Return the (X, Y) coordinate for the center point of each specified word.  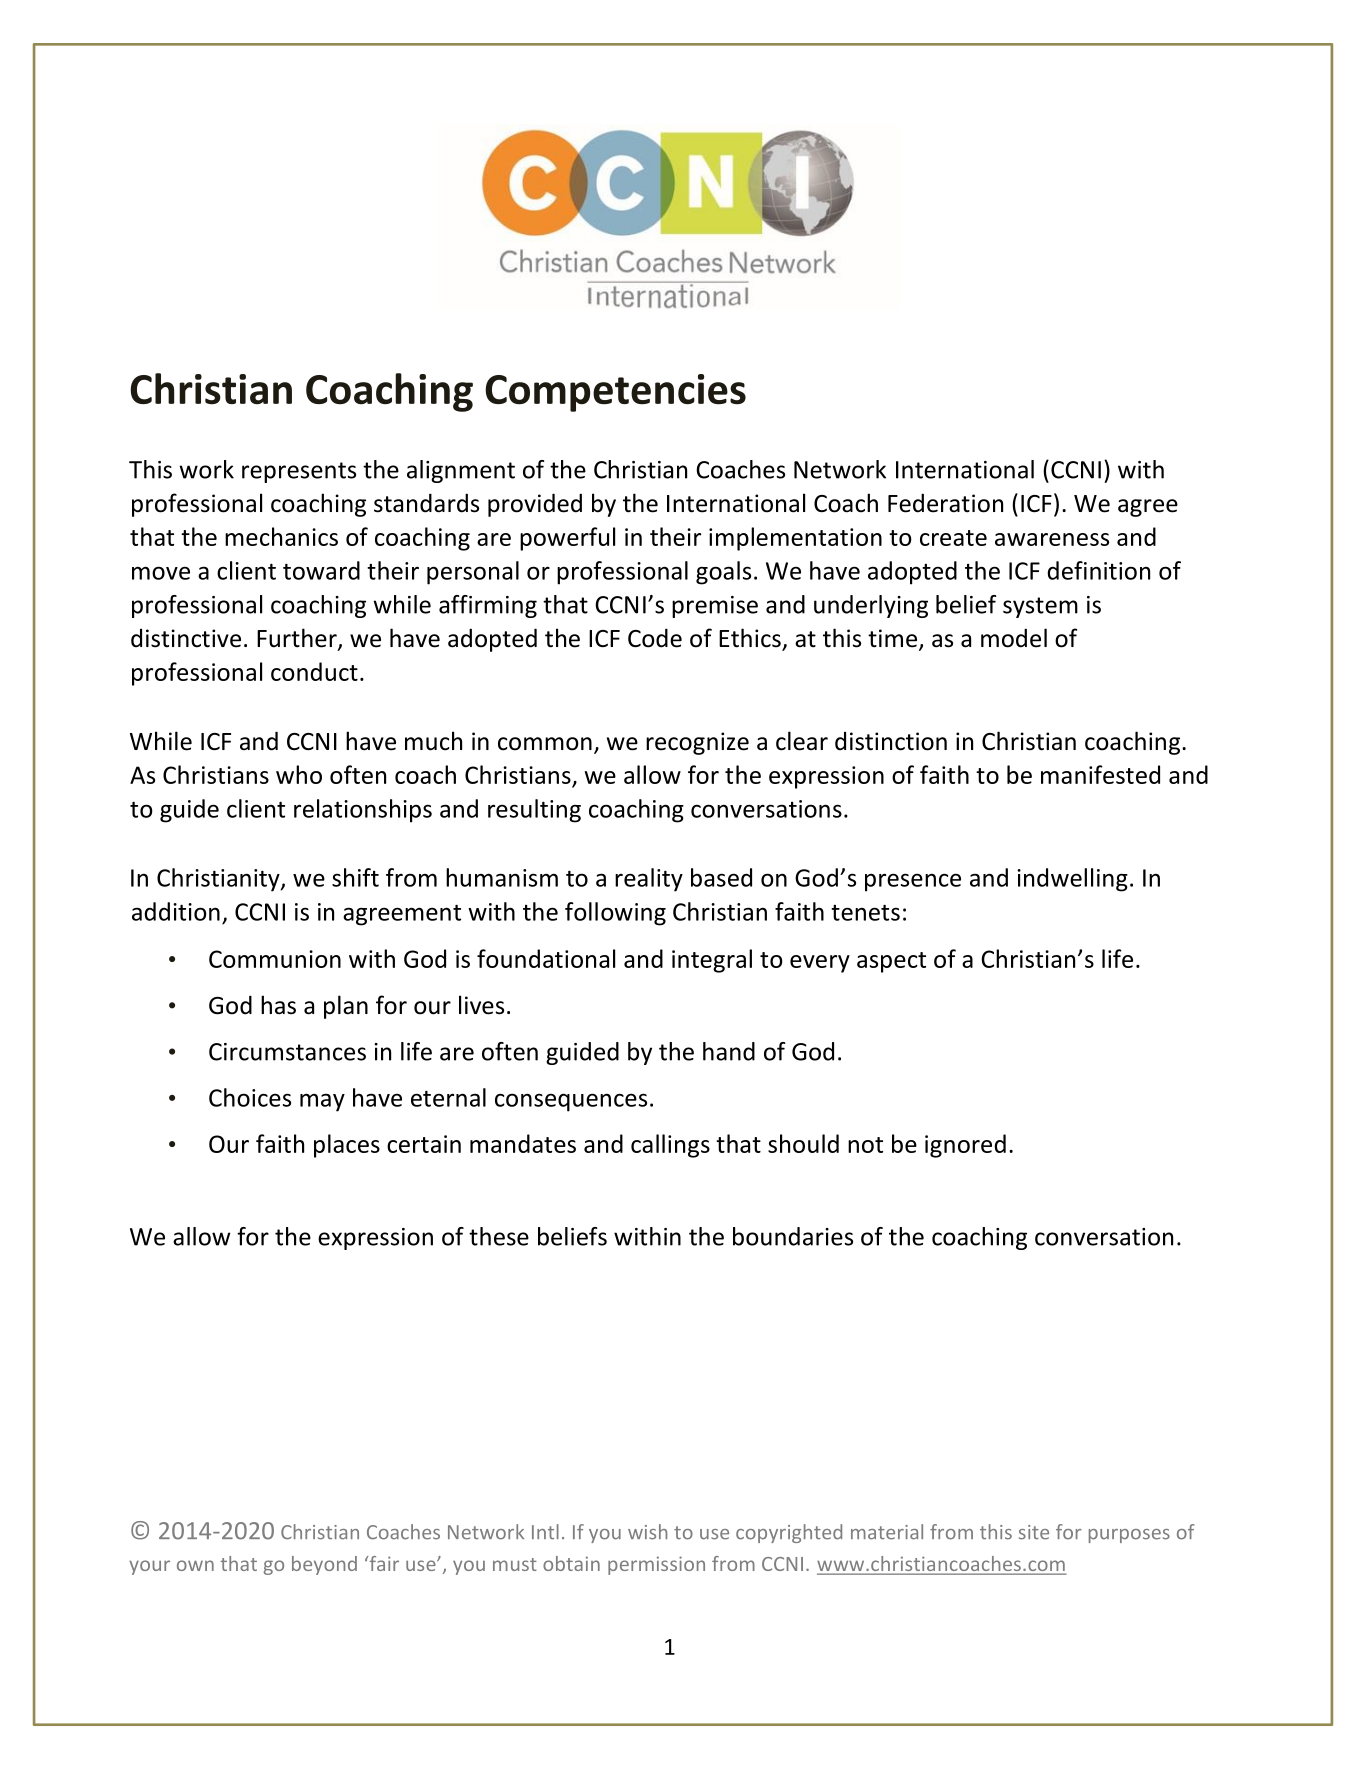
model (1014, 638)
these (499, 1236)
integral (712, 961)
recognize (697, 743)
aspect (891, 962)
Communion (275, 959)
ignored (965, 1146)
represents (299, 472)
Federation (945, 503)
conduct (314, 671)
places (347, 1146)
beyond (324, 1565)
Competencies (615, 393)
